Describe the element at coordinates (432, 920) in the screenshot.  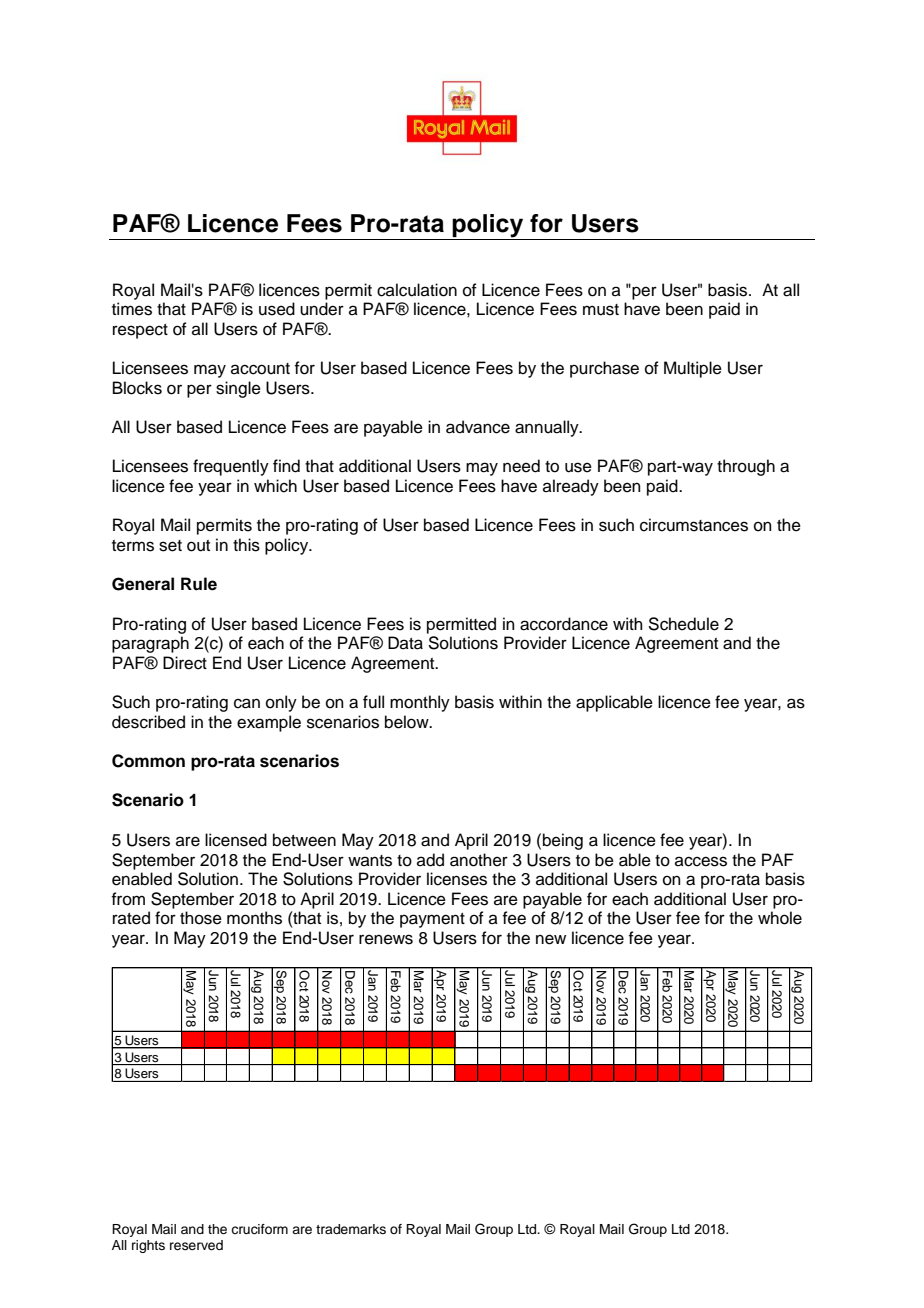
I see `payment` at that location.
